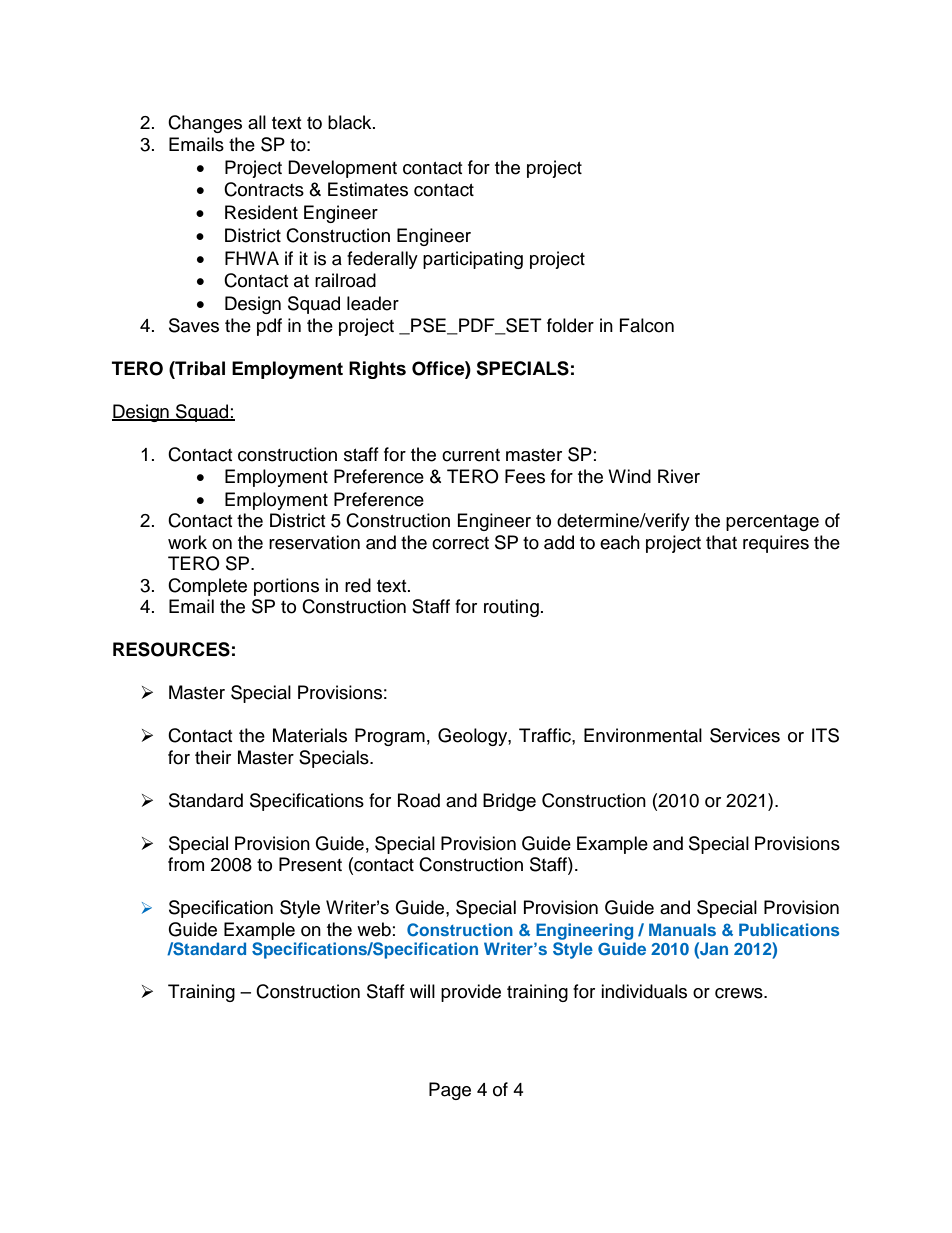 This screenshot has height=1233, width=952. I want to click on will, so click(422, 991).
